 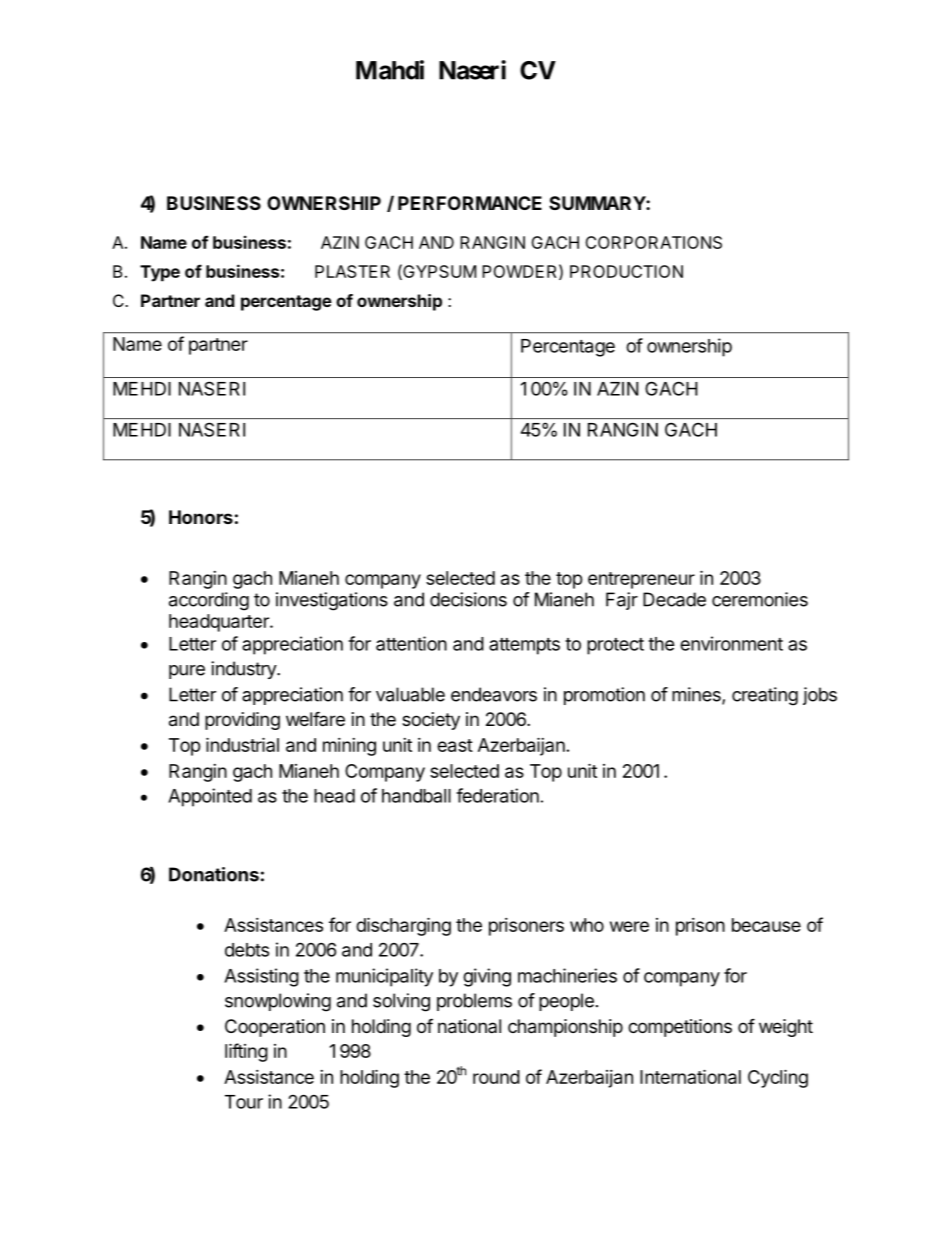 I want to click on because, so click(x=766, y=925).
